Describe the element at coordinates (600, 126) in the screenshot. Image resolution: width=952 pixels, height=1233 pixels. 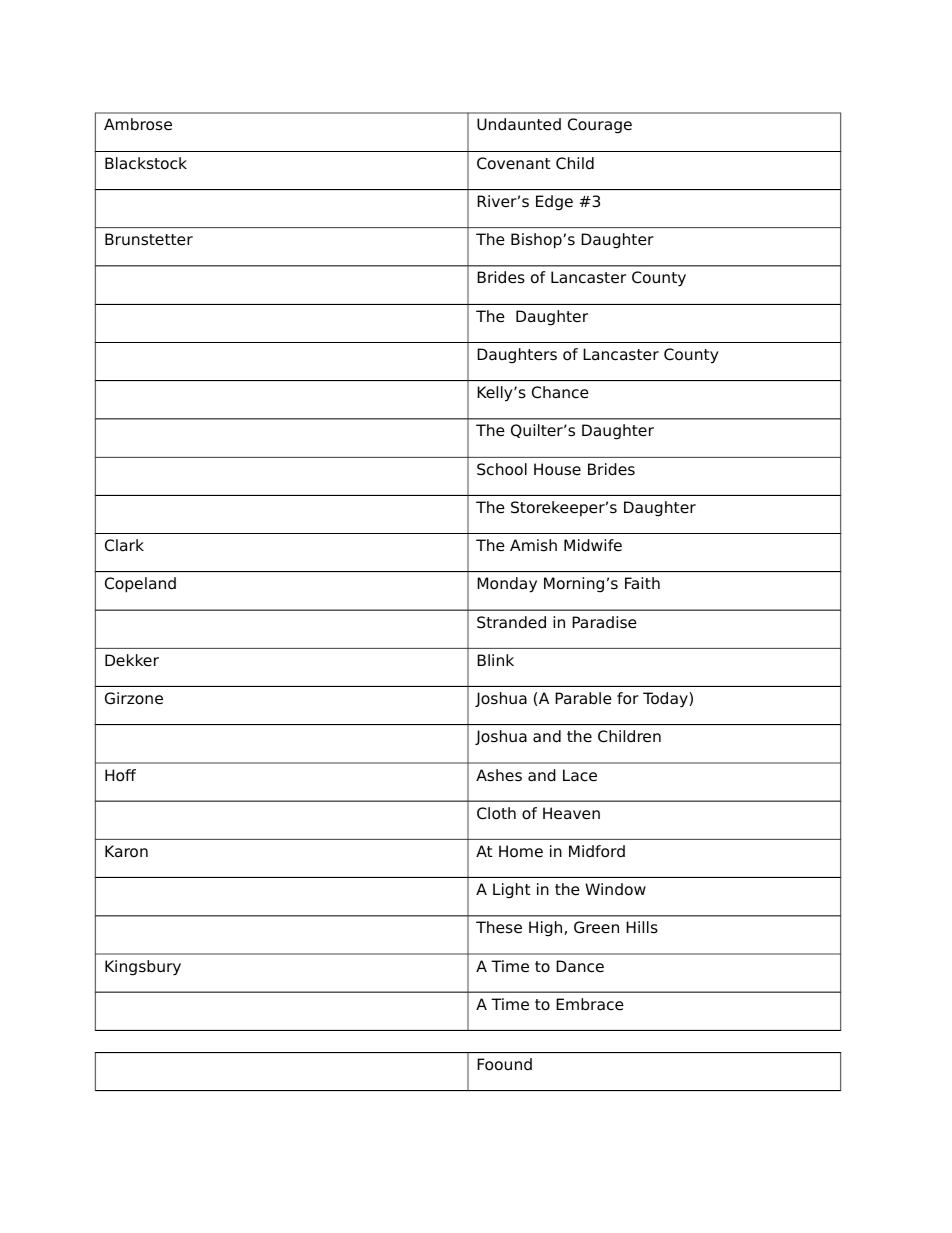
I see `Courage` at that location.
